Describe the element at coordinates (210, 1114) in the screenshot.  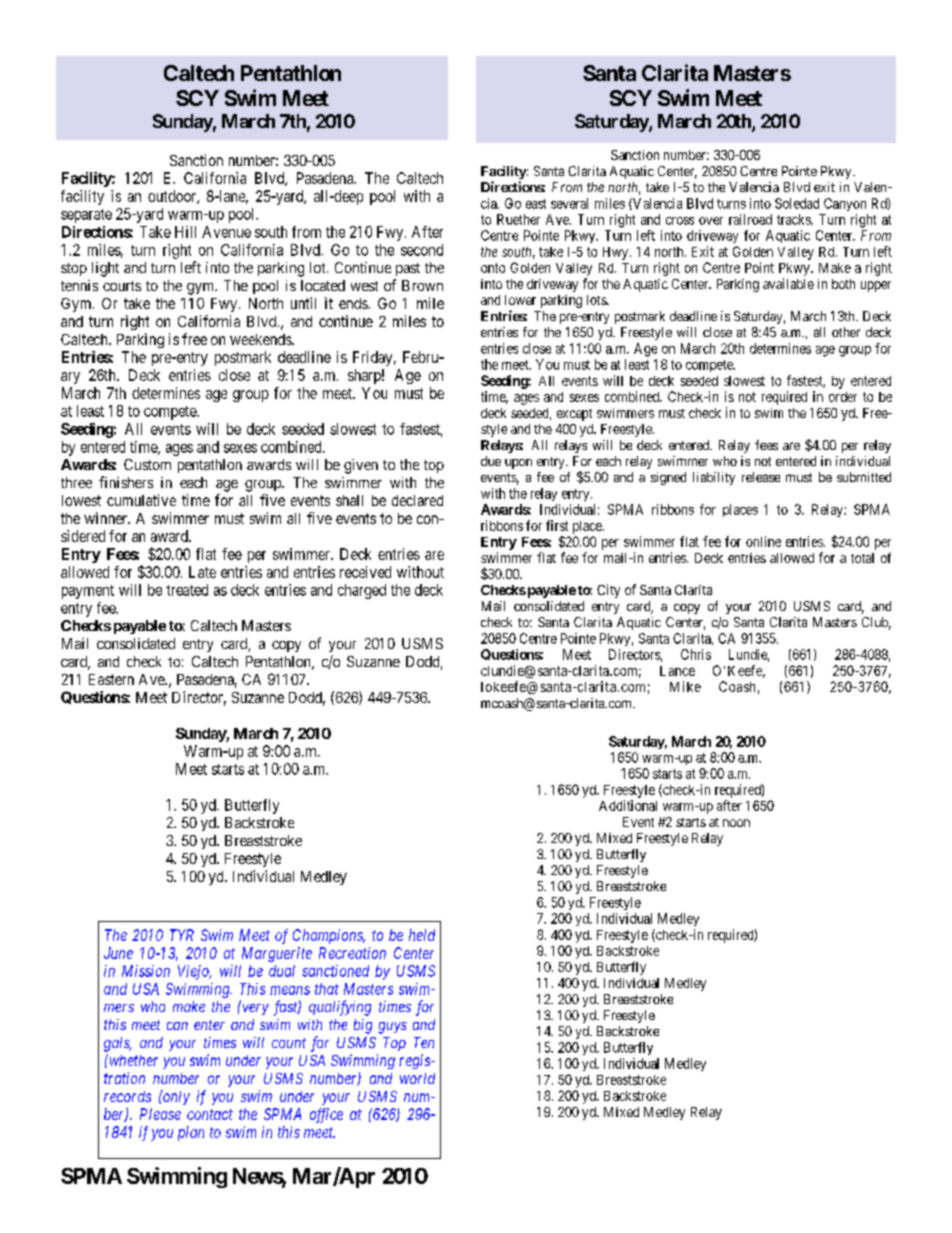
I see `contact` at that location.
